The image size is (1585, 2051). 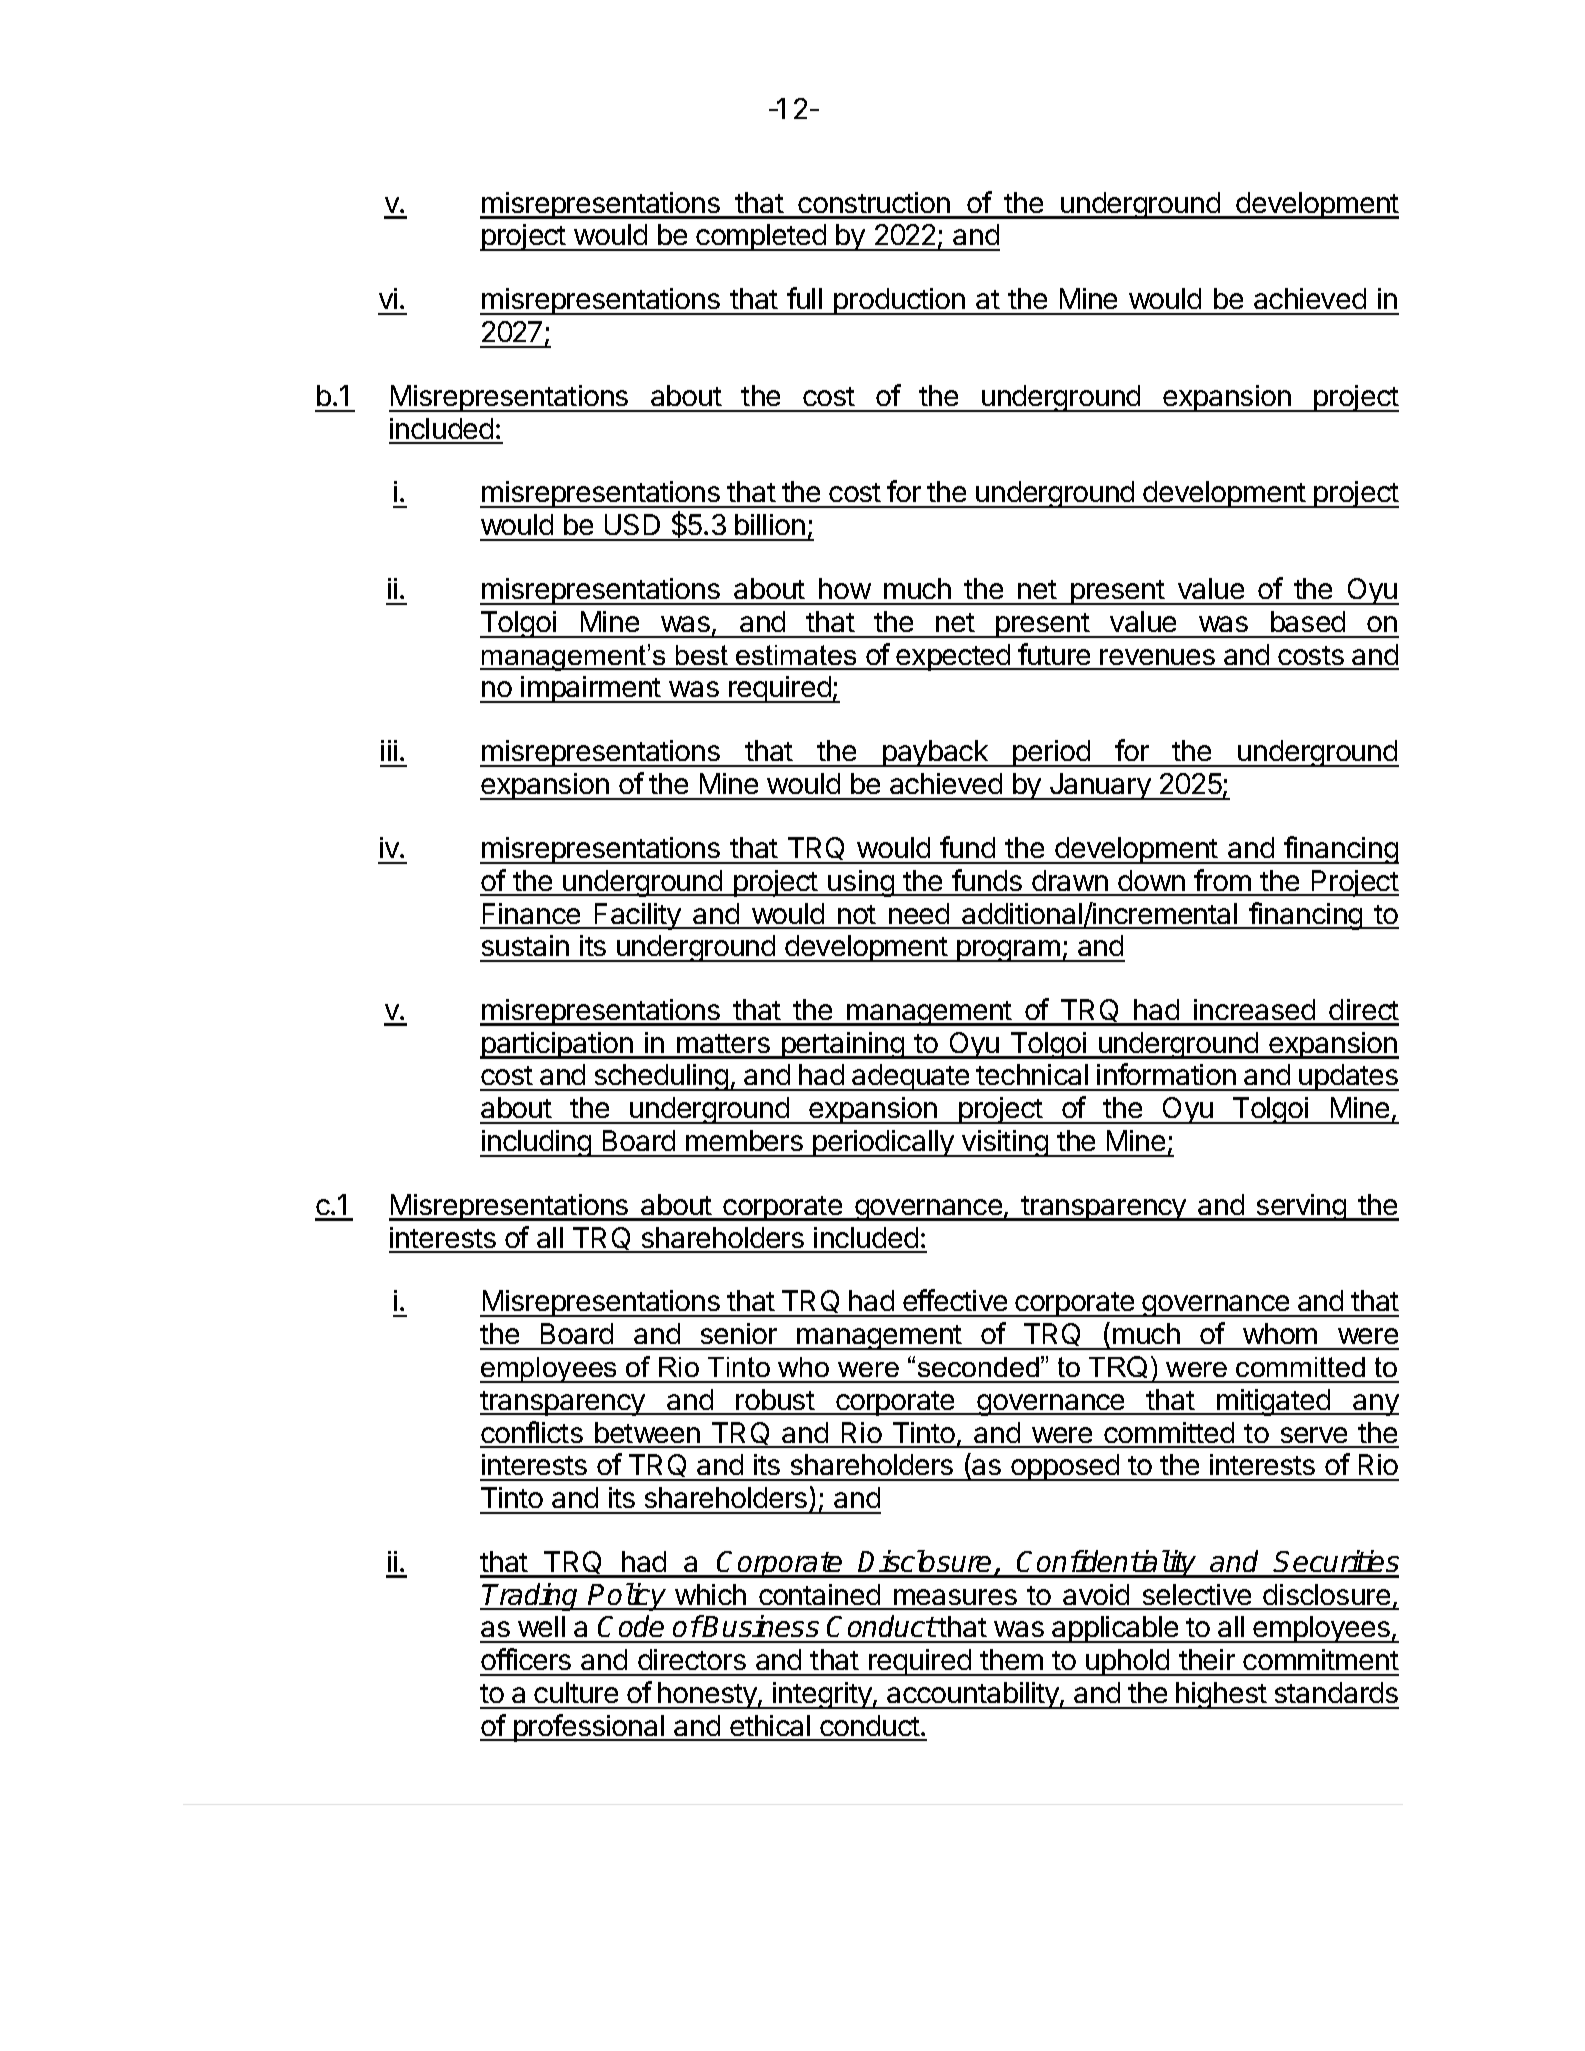 What do you see at coordinates (845, 588) in the document?
I see `how` at bounding box center [845, 588].
